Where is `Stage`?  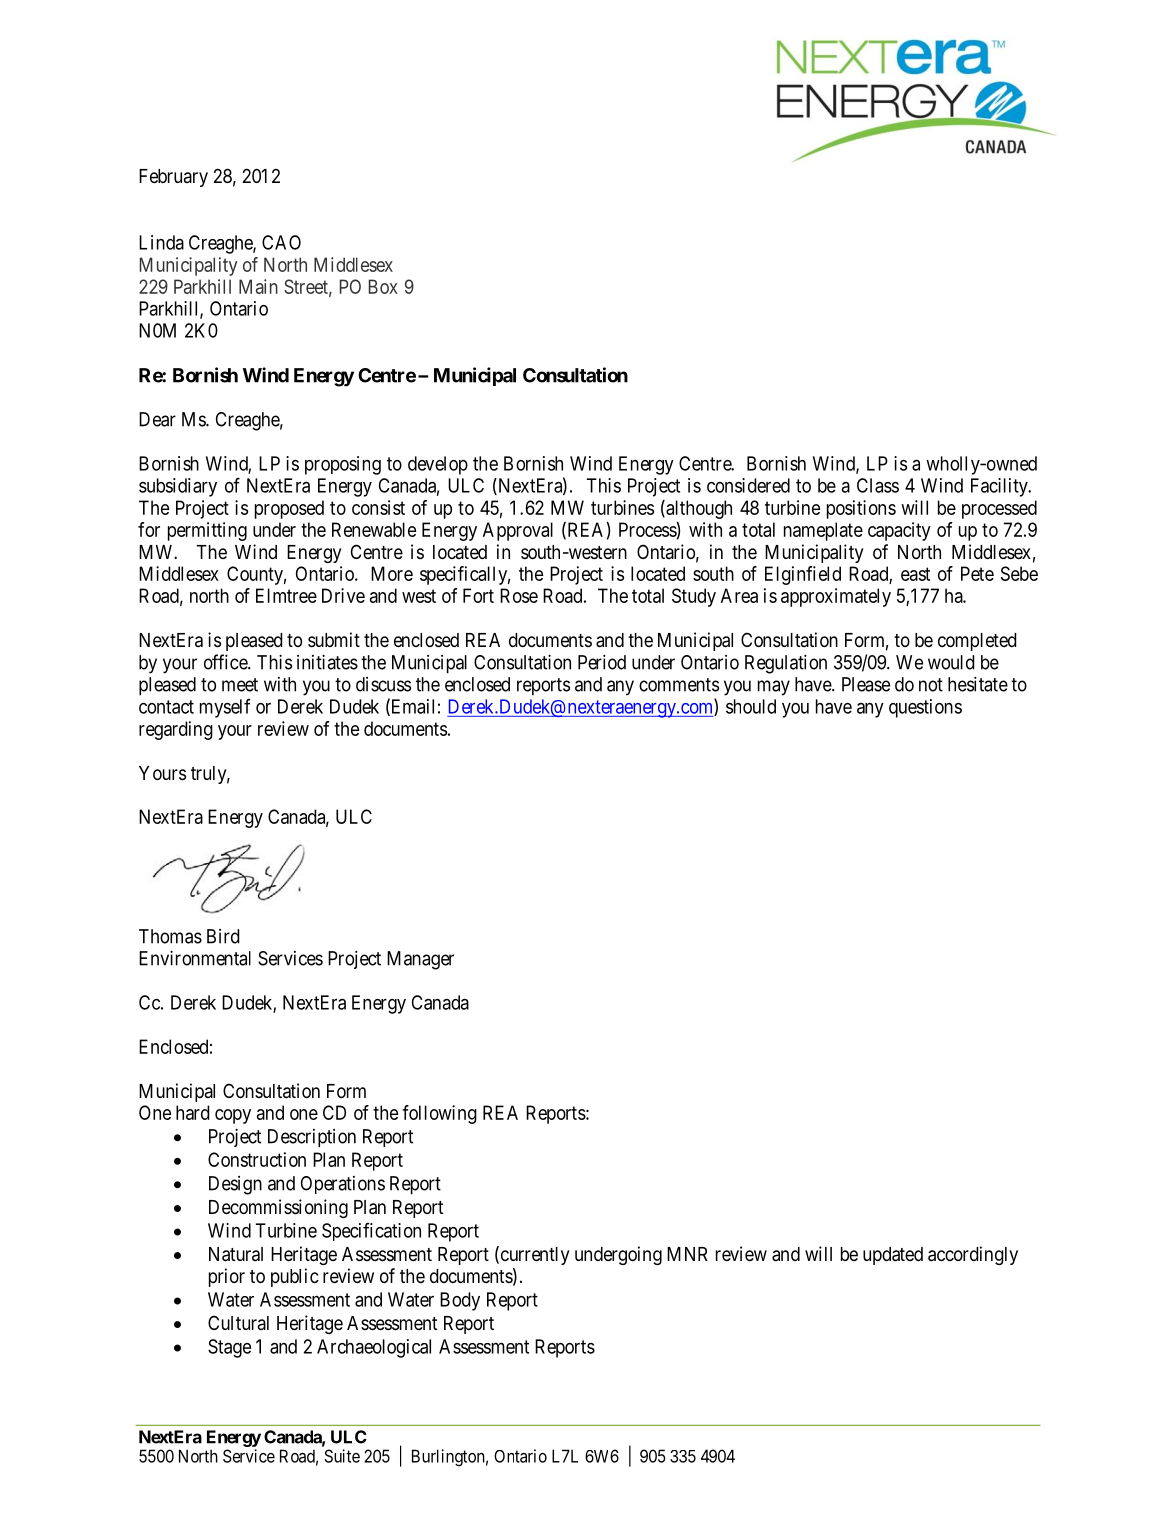 Stage is located at coordinates (229, 1348).
